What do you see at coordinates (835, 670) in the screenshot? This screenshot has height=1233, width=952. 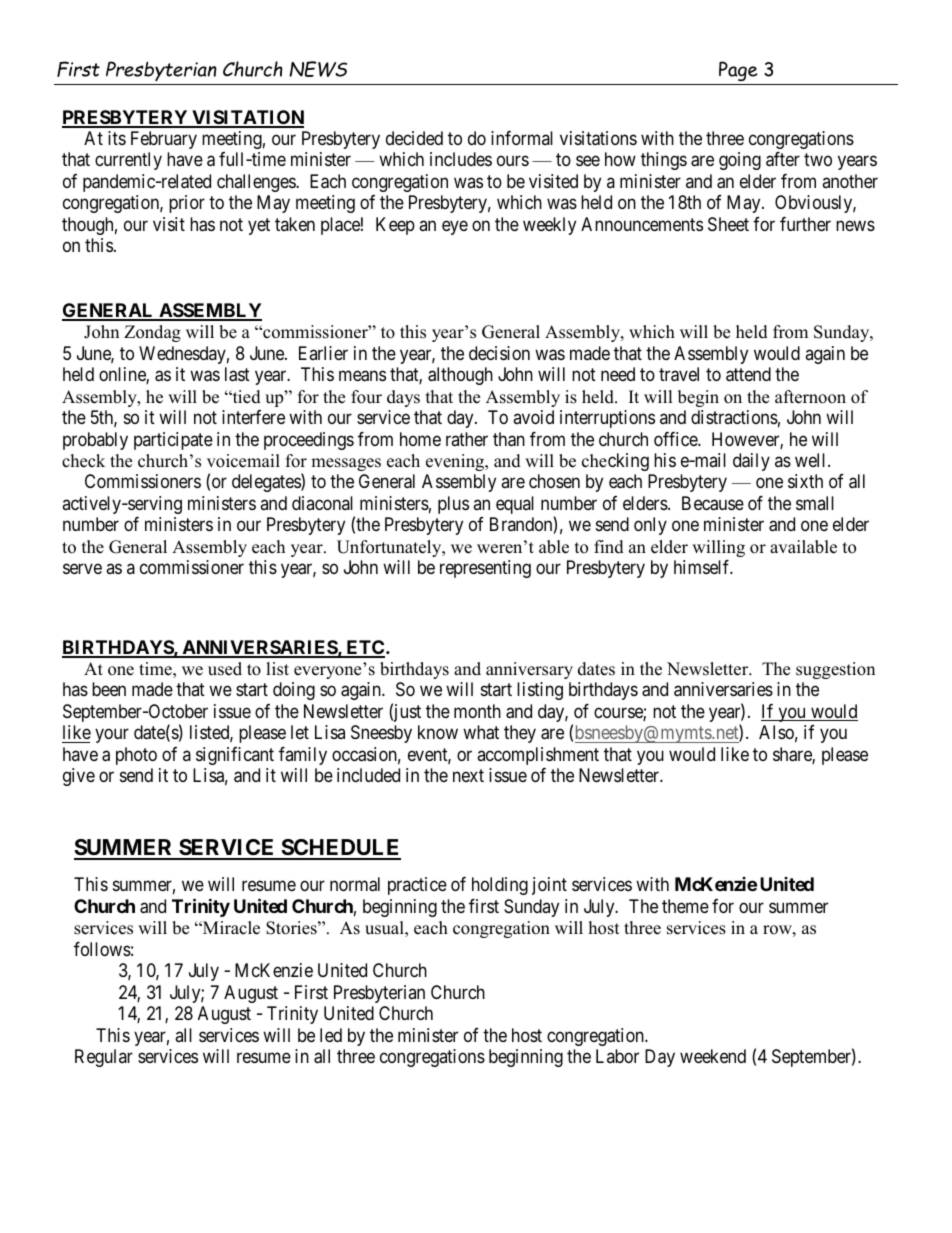 I see `suggestion` at bounding box center [835, 670].
